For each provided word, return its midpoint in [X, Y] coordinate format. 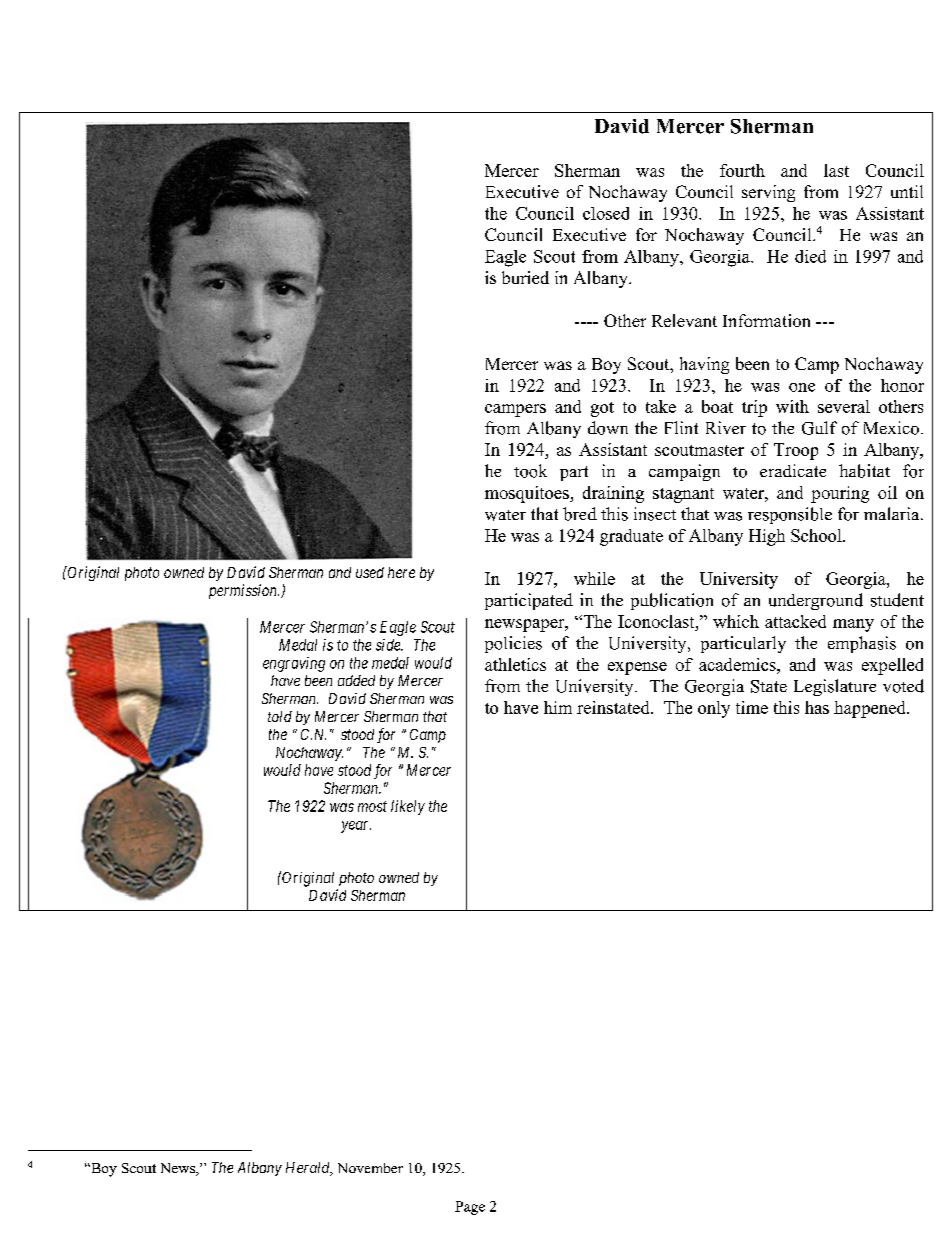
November [370, 1168]
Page [470, 1208]
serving [768, 193]
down [608, 428]
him [558, 707]
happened [871, 709]
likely [408, 807]
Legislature [835, 687]
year [356, 827]
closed [606, 213]
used [370, 572]
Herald [309, 1169]
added [356, 680]
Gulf [819, 428]
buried [525, 277]
